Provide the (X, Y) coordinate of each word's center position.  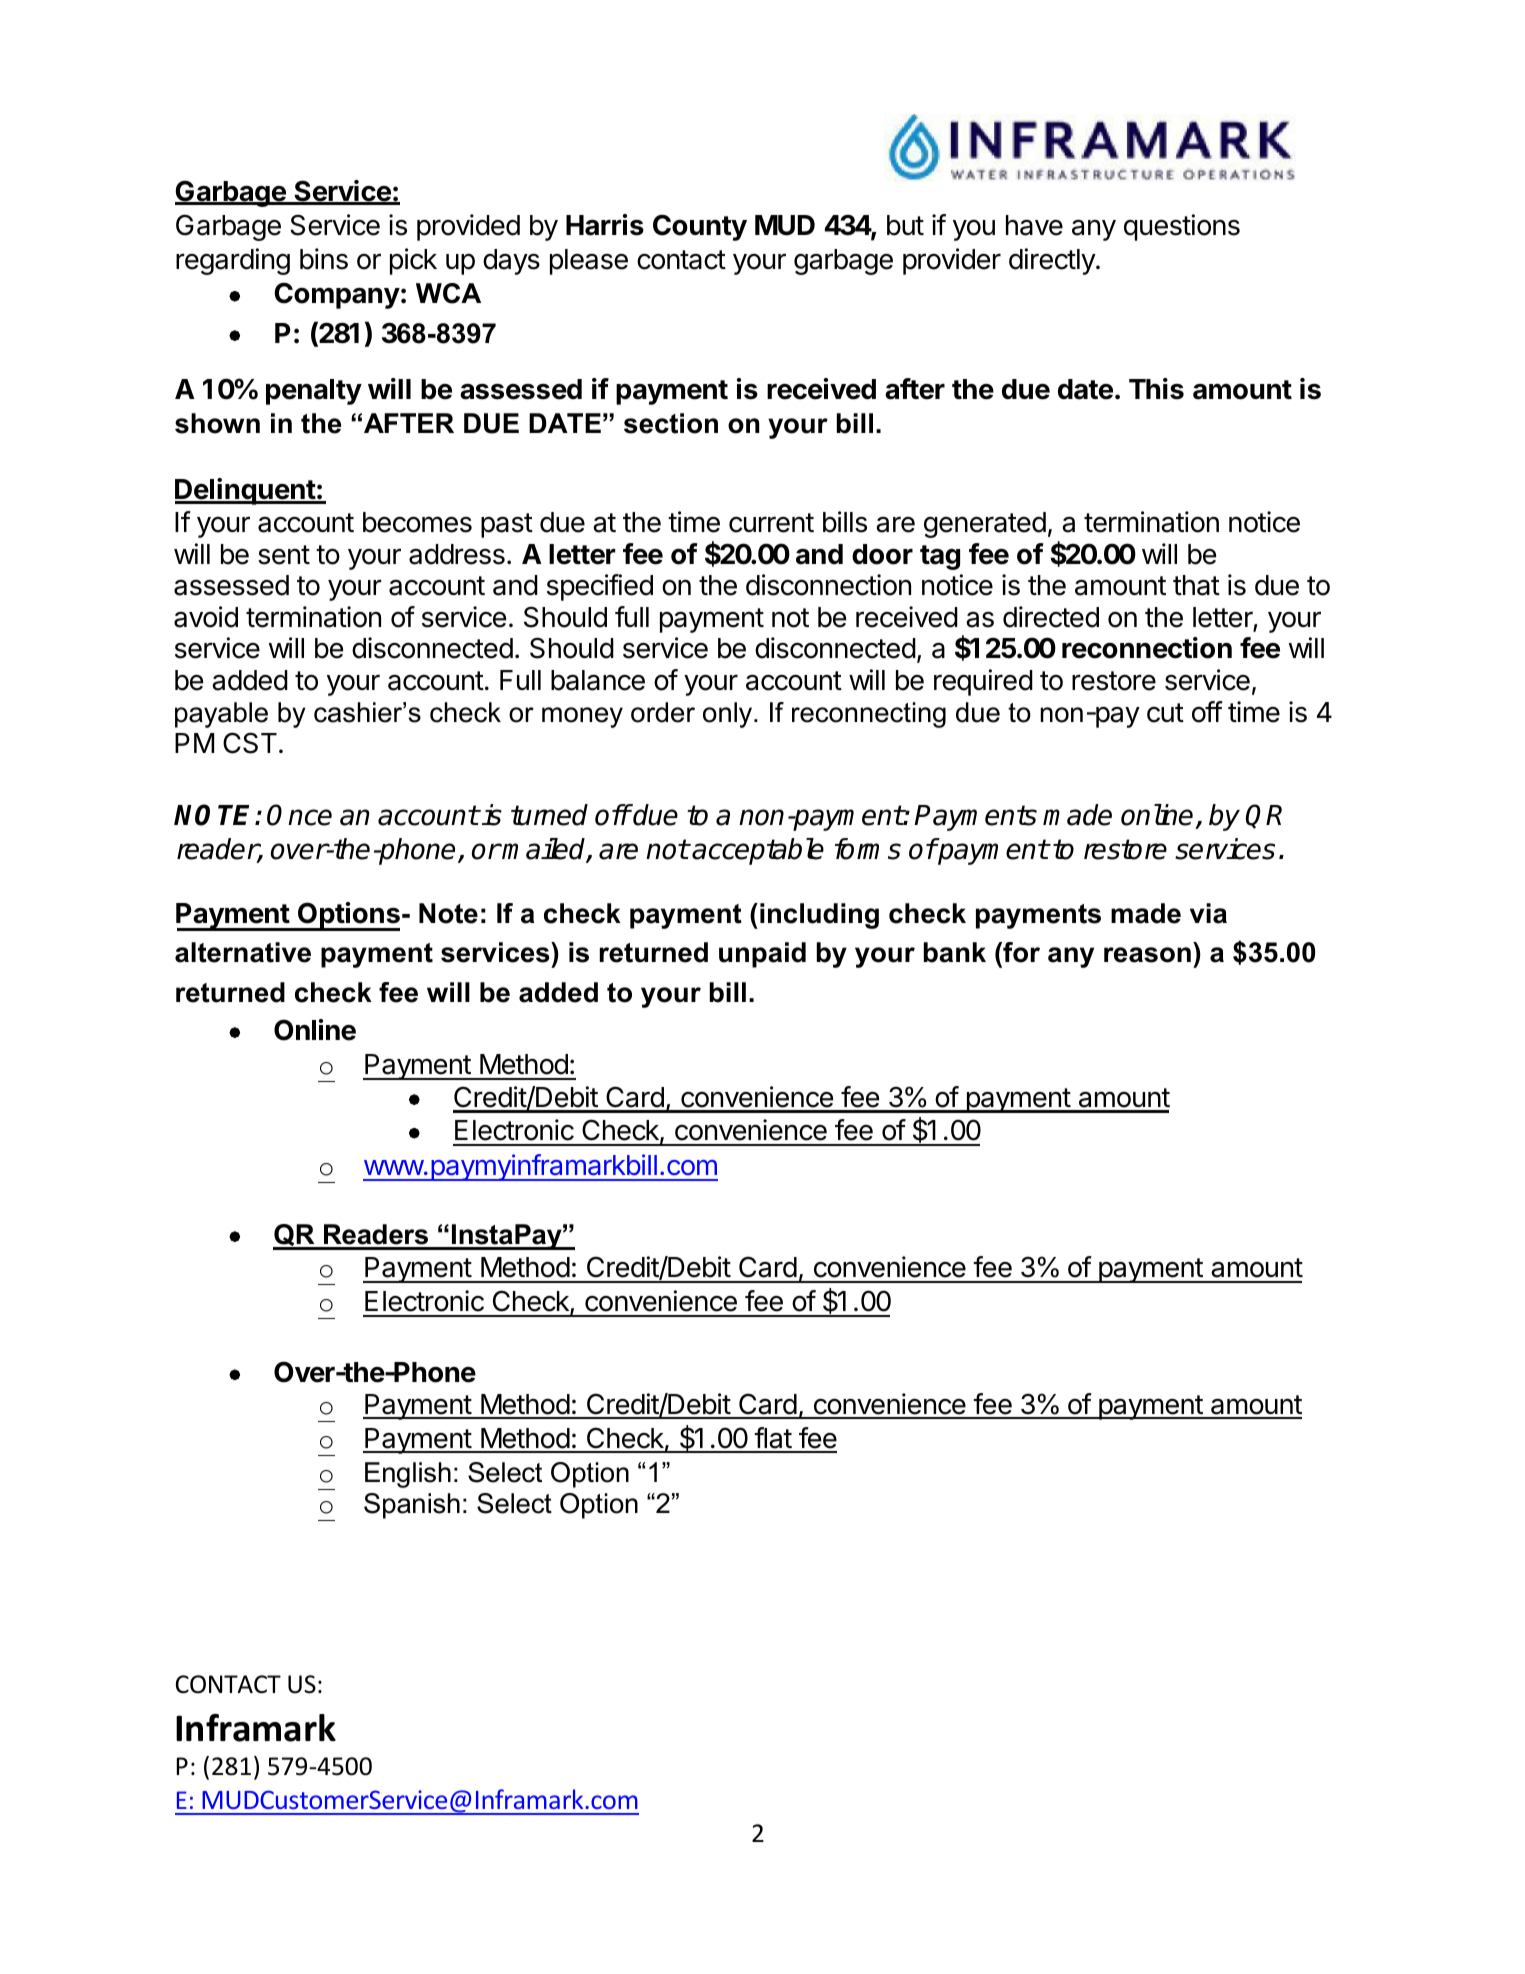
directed (1051, 617)
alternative (243, 952)
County (700, 227)
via (1208, 913)
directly (1053, 261)
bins (324, 259)
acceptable (758, 851)
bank (955, 952)
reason (1147, 955)
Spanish (412, 1506)
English (408, 1475)
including (819, 916)
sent (284, 555)
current (771, 523)
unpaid (762, 955)
